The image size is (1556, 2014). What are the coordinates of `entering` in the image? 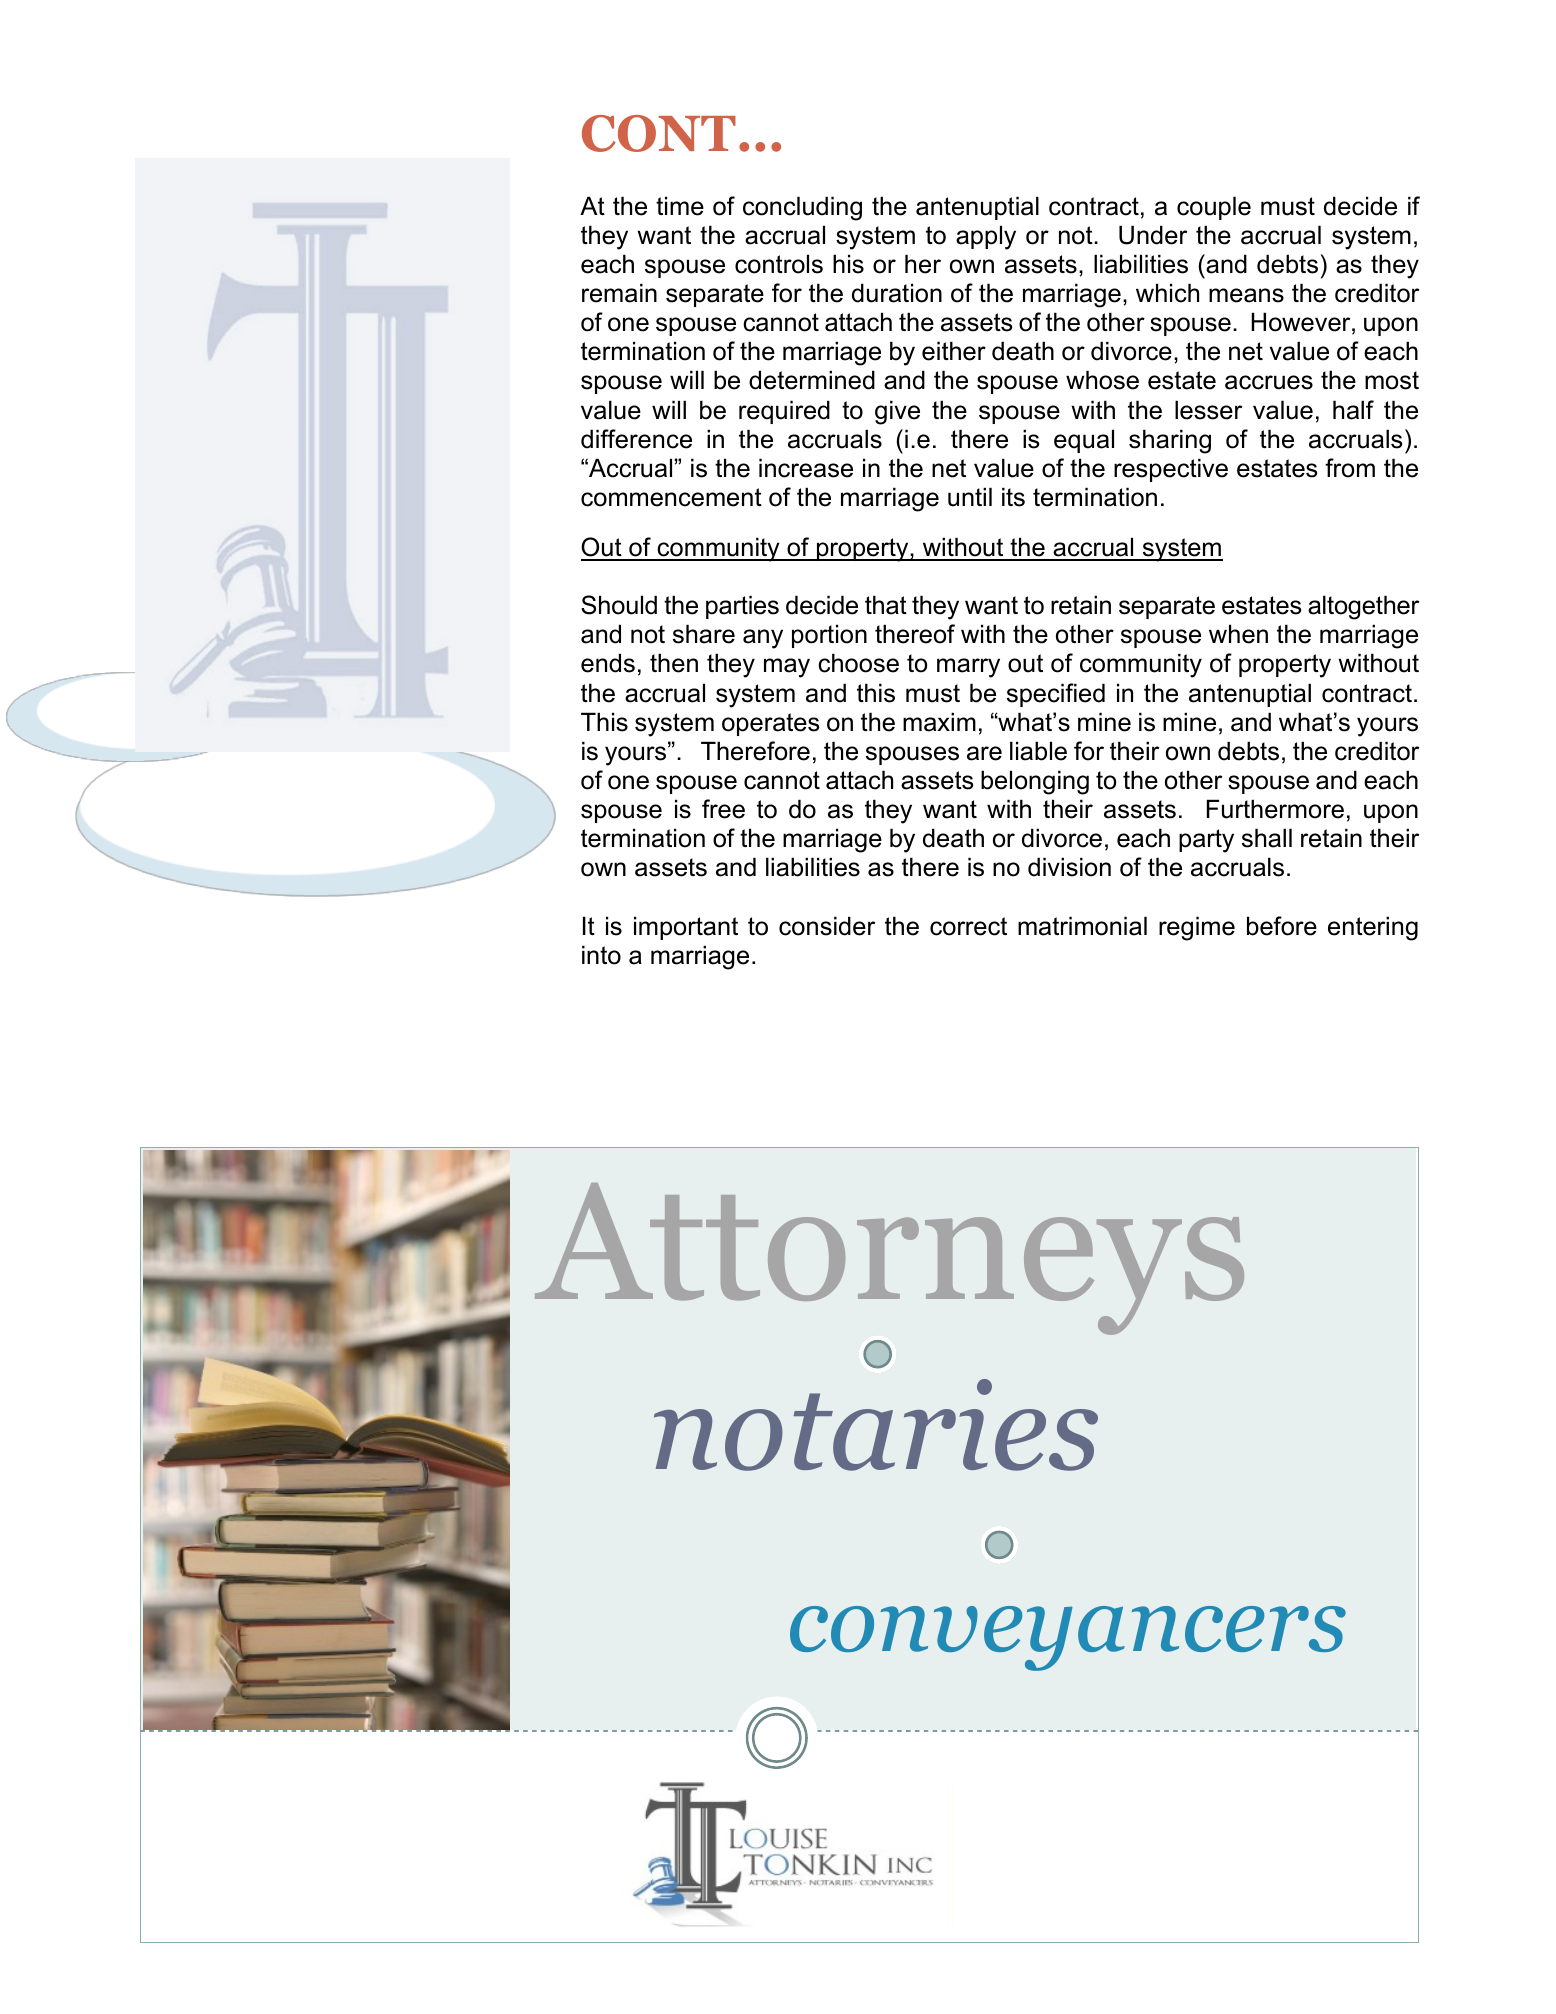 It's located at (1373, 928).
